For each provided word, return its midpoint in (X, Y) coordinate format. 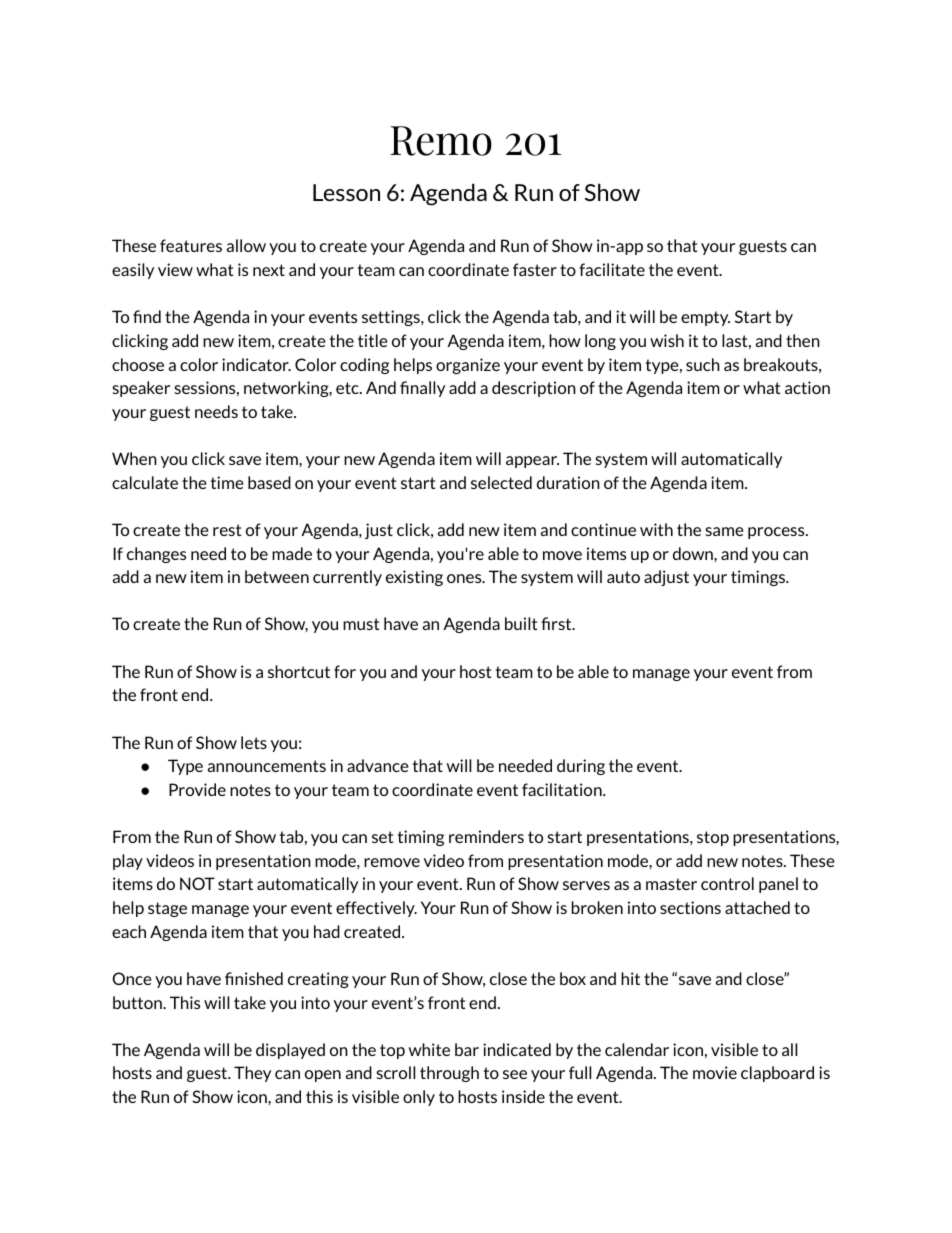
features (191, 245)
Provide (197, 789)
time (227, 482)
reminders (486, 836)
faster (535, 269)
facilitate (612, 269)
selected (501, 482)
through (449, 1074)
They (252, 1074)
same (725, 531)
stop (713, 838)
